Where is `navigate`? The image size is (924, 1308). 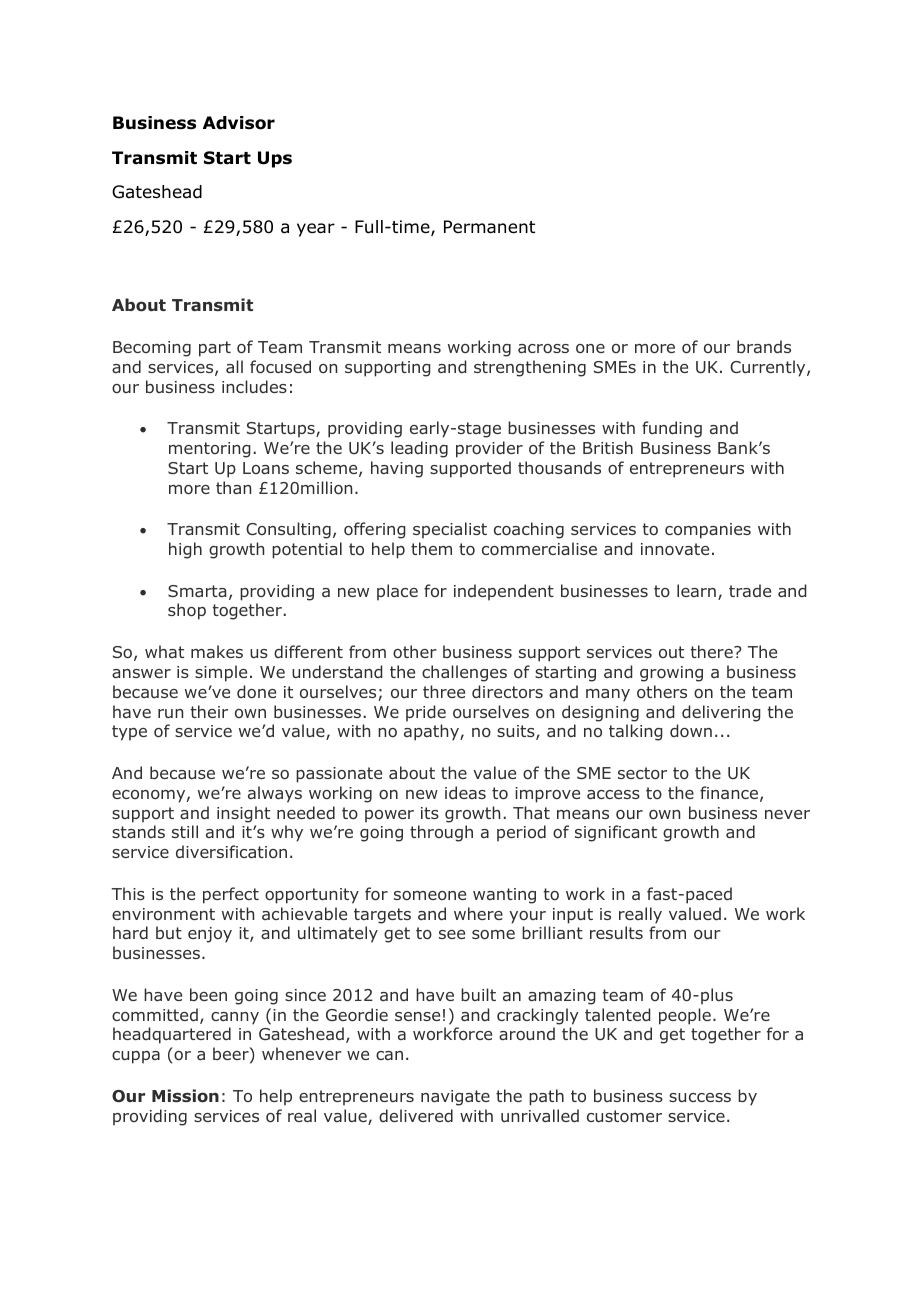
navigate is located at coordinates (455, 1098).
